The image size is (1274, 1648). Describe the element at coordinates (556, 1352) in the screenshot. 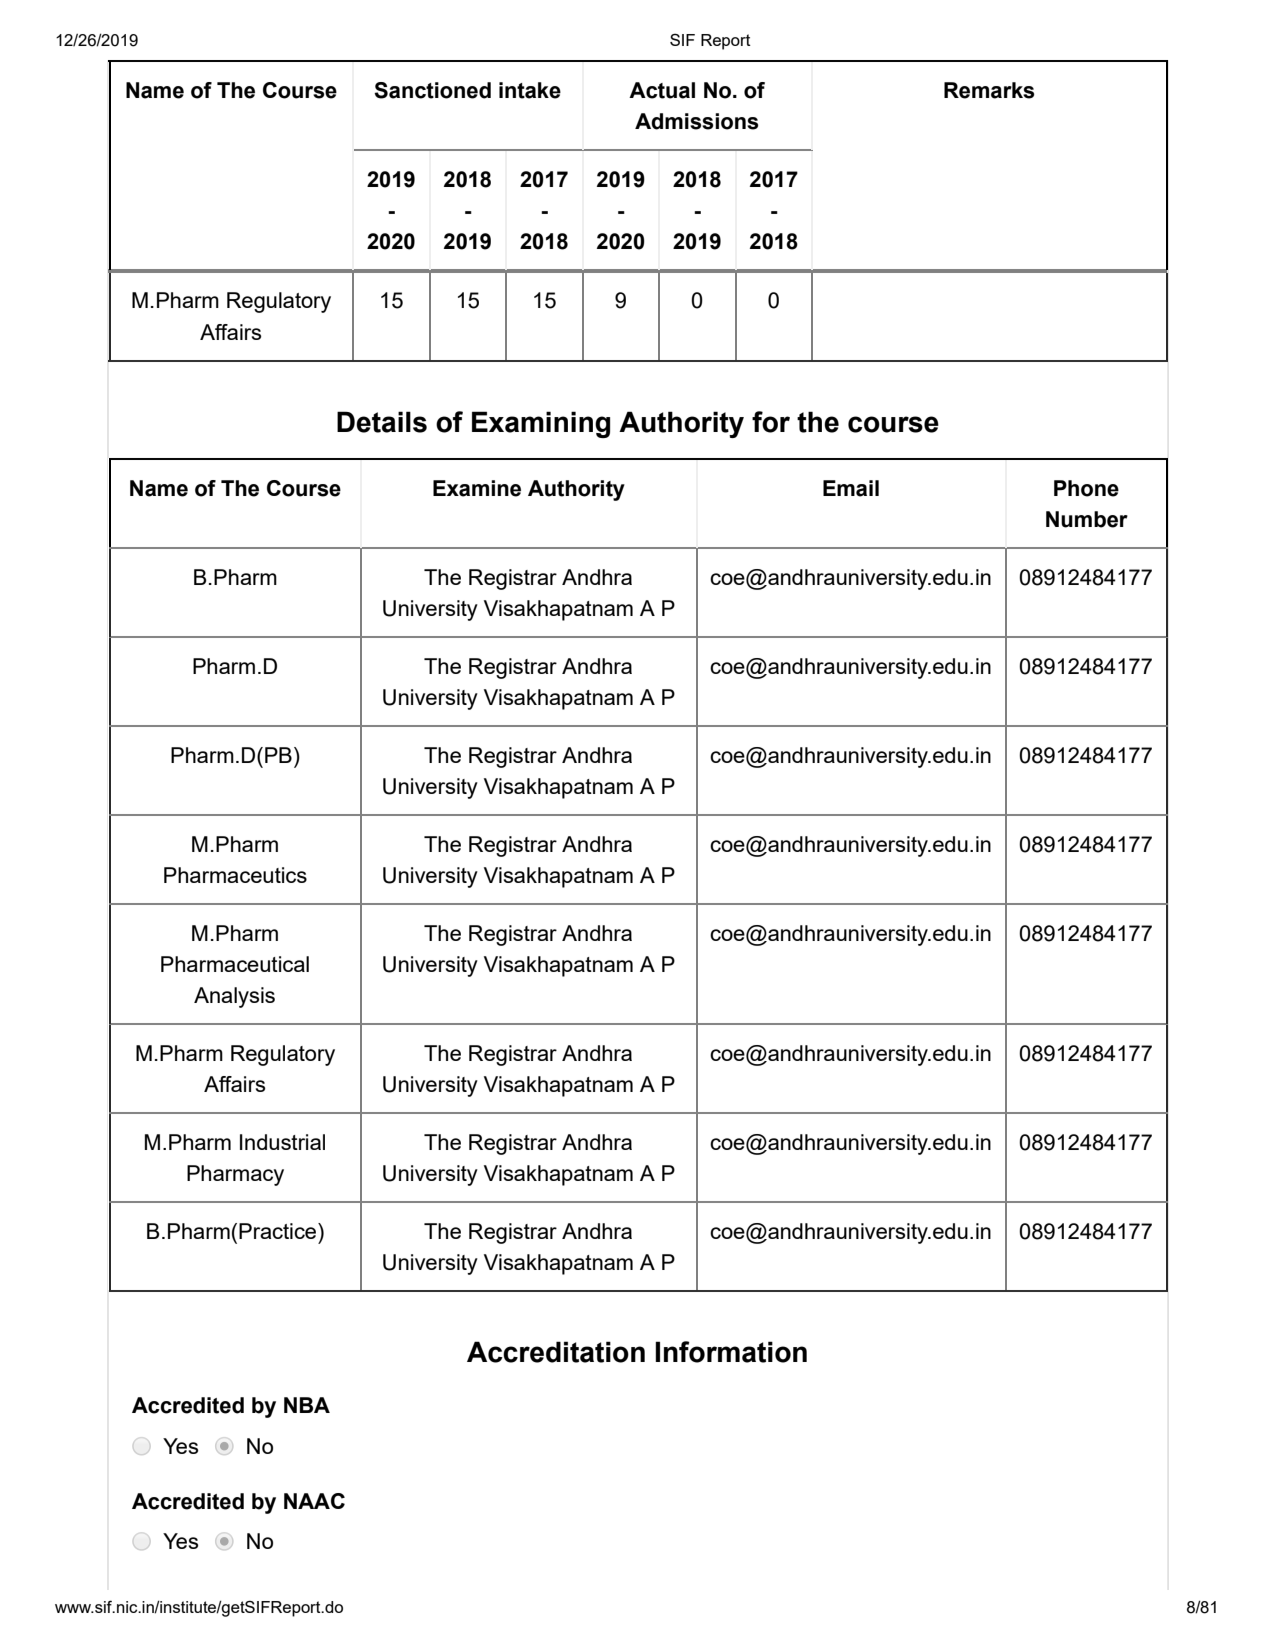

I see `Accreditation` at that location.
